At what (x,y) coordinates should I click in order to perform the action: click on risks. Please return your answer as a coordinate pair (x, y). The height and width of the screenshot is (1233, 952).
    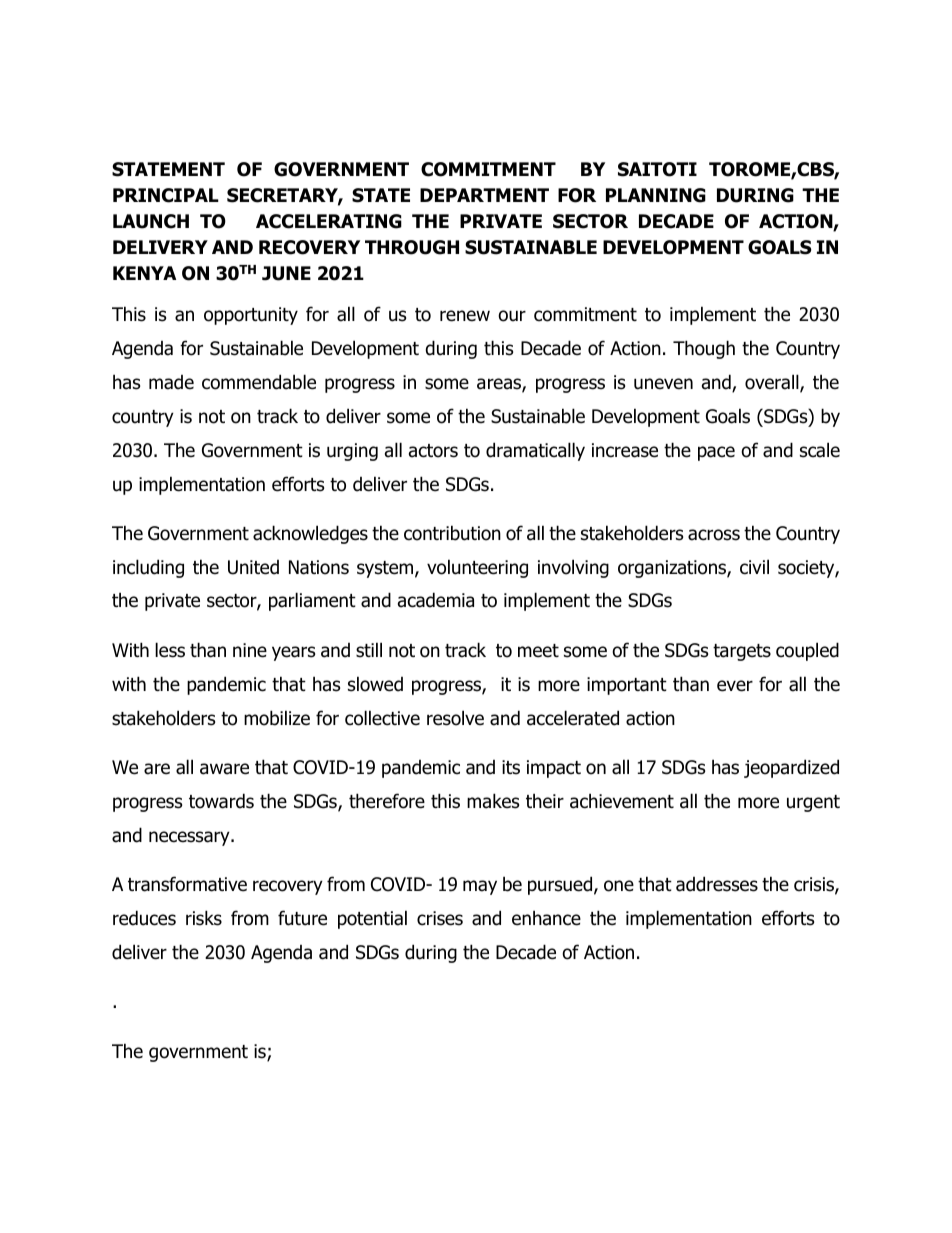
    Looking at the image, I should click on (204, 918).
